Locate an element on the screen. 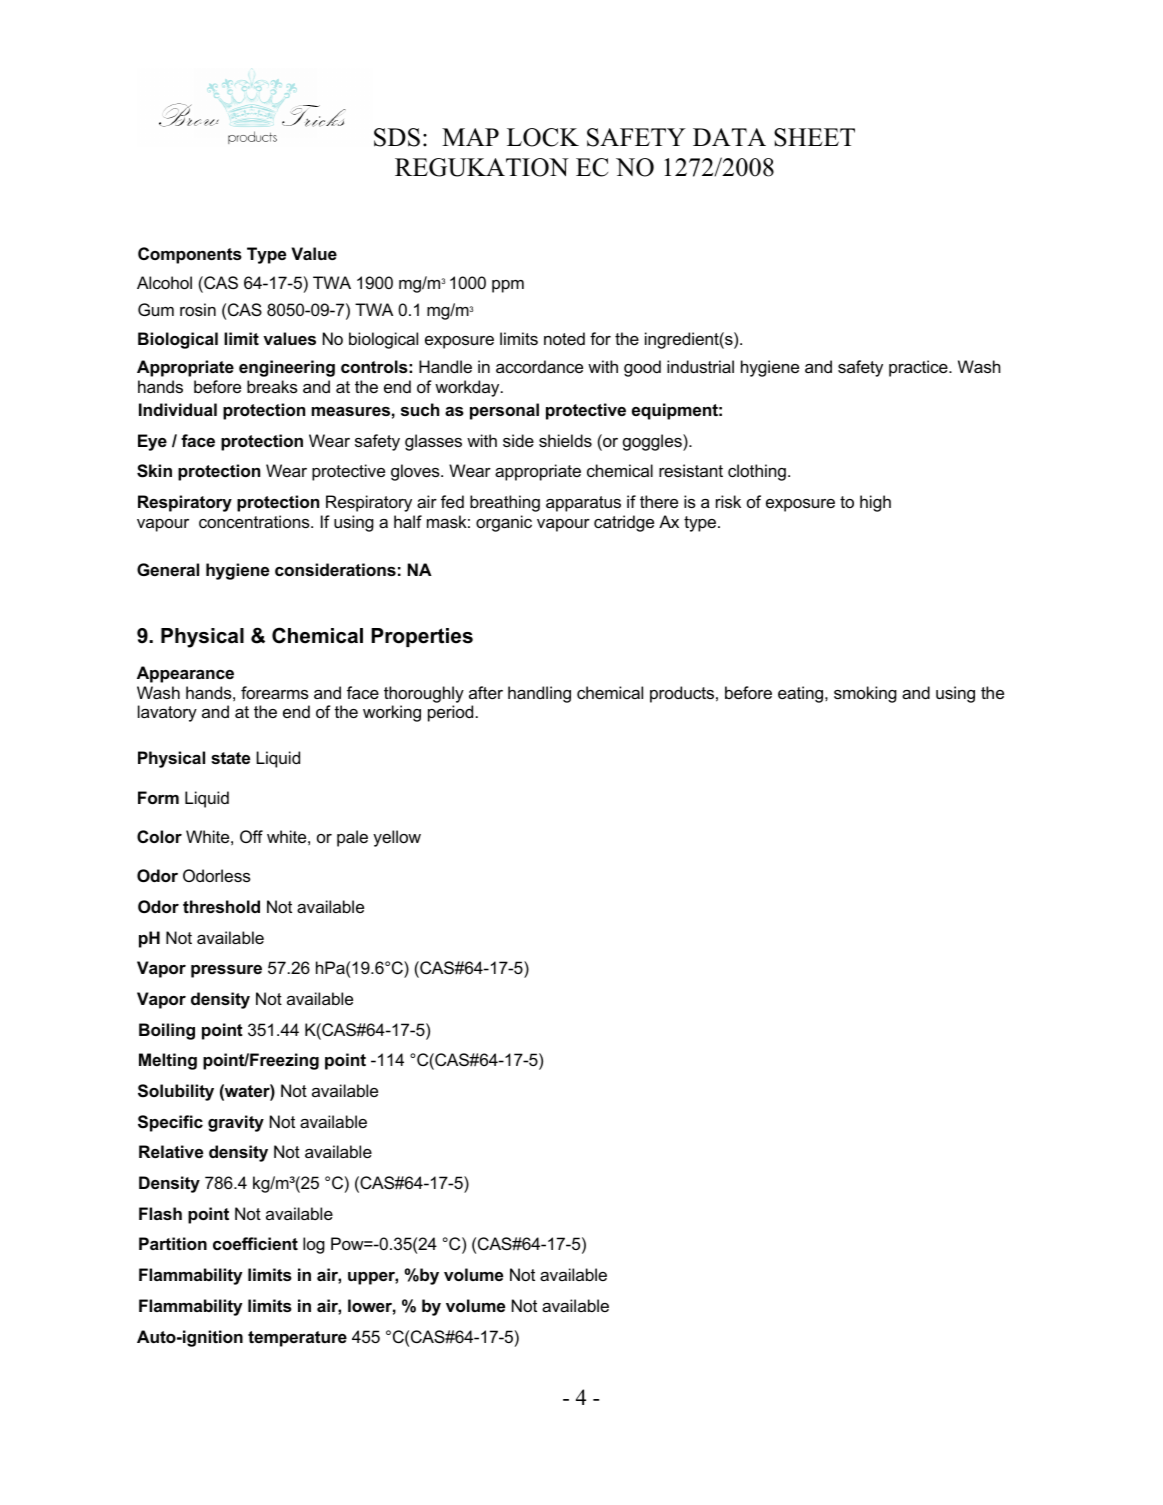  high is located at coordinates (875, 503).
